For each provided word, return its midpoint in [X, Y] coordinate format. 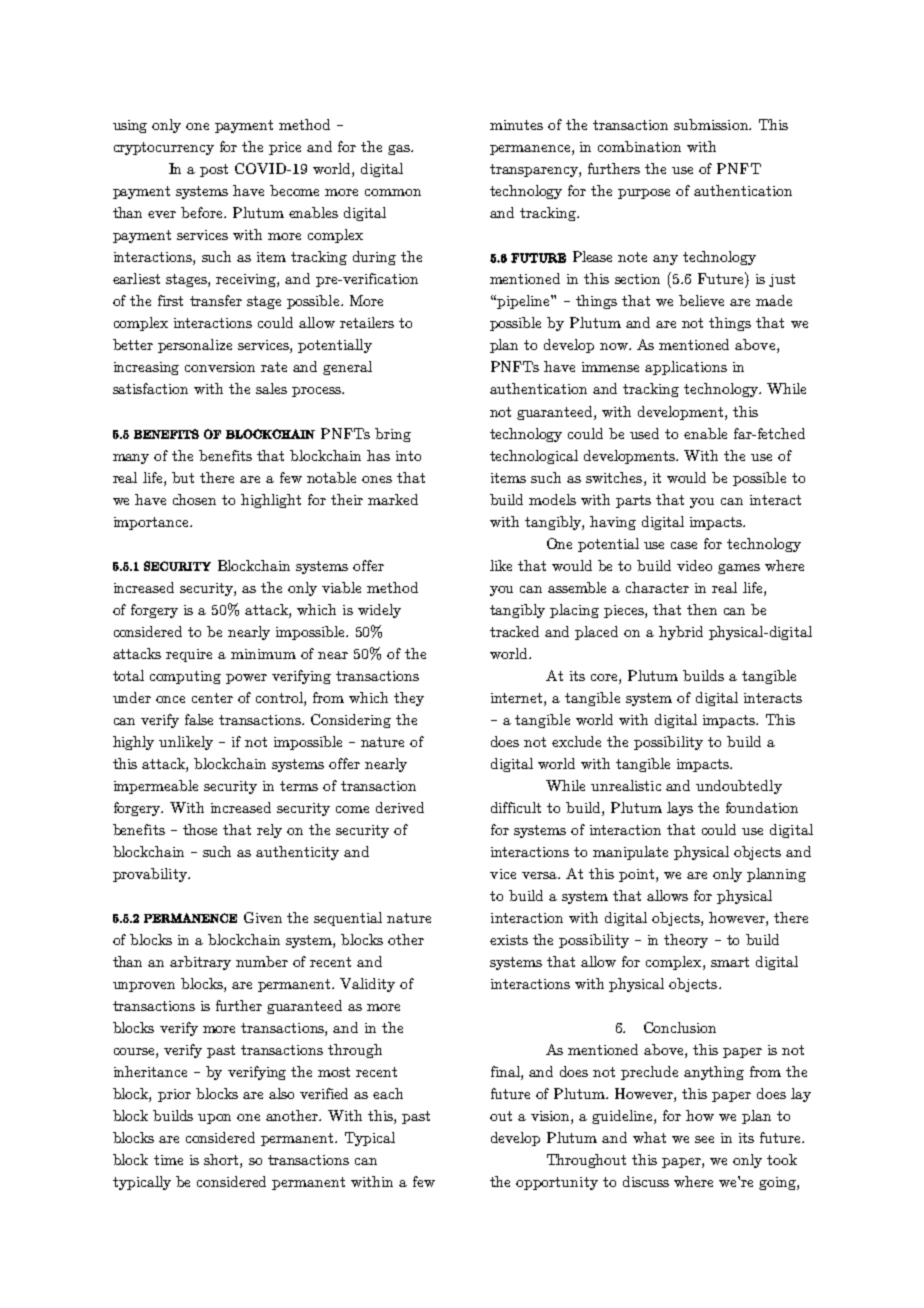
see [704, 1139]
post [214, 170]
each [388, 1093]
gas [400, 150]
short [222, 1161]
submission [712, 124]
